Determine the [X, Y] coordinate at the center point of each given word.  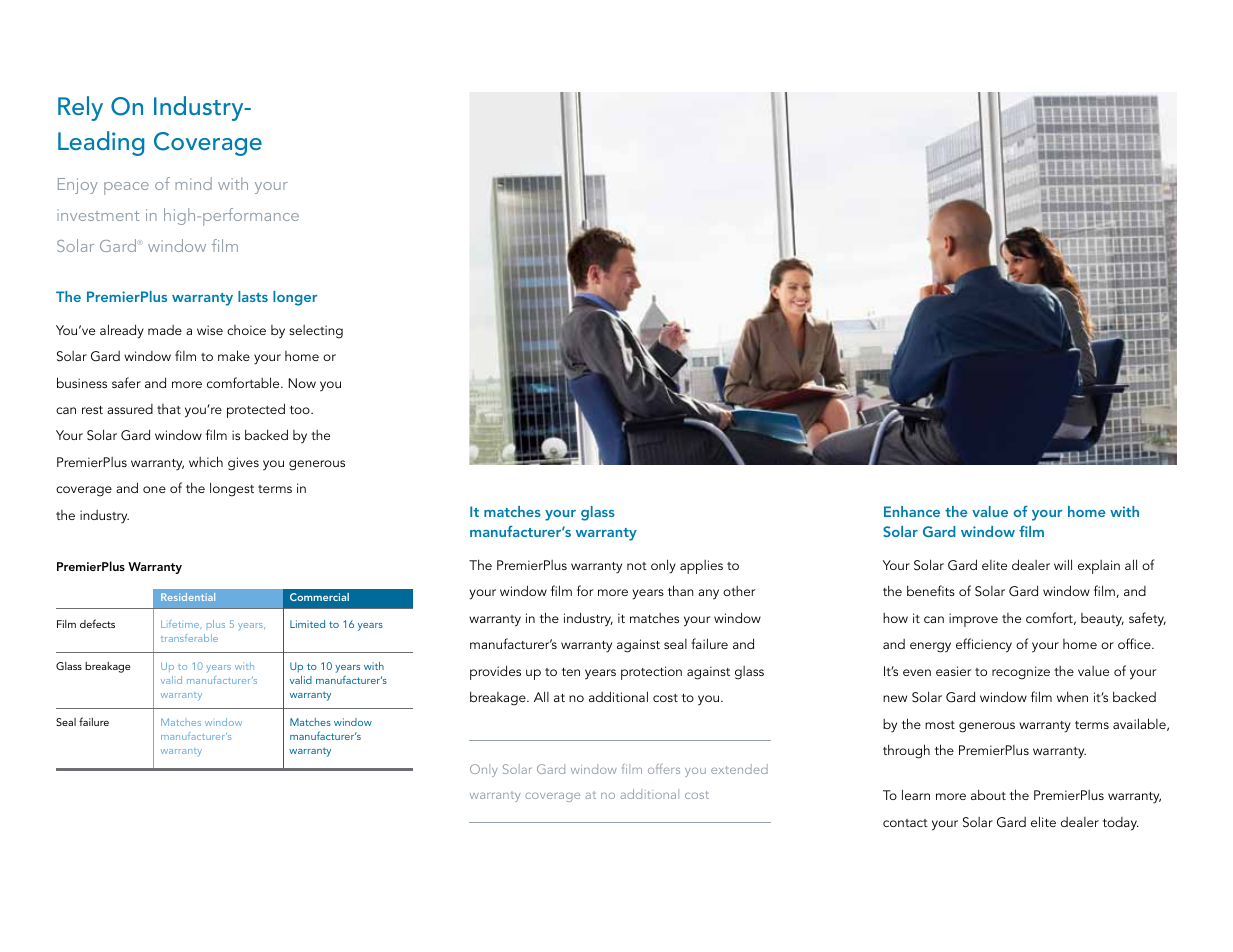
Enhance [912, 511]
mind [193, 183]
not [637, 566]
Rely [80, 108]
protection [651, 673]
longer [295, 298]
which [206, 461]
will [1063, 564]
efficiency [984, 645]
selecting [316, 332]
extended [739, 769]
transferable [189, 638]
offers [664, 769]
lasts [253, 296]
